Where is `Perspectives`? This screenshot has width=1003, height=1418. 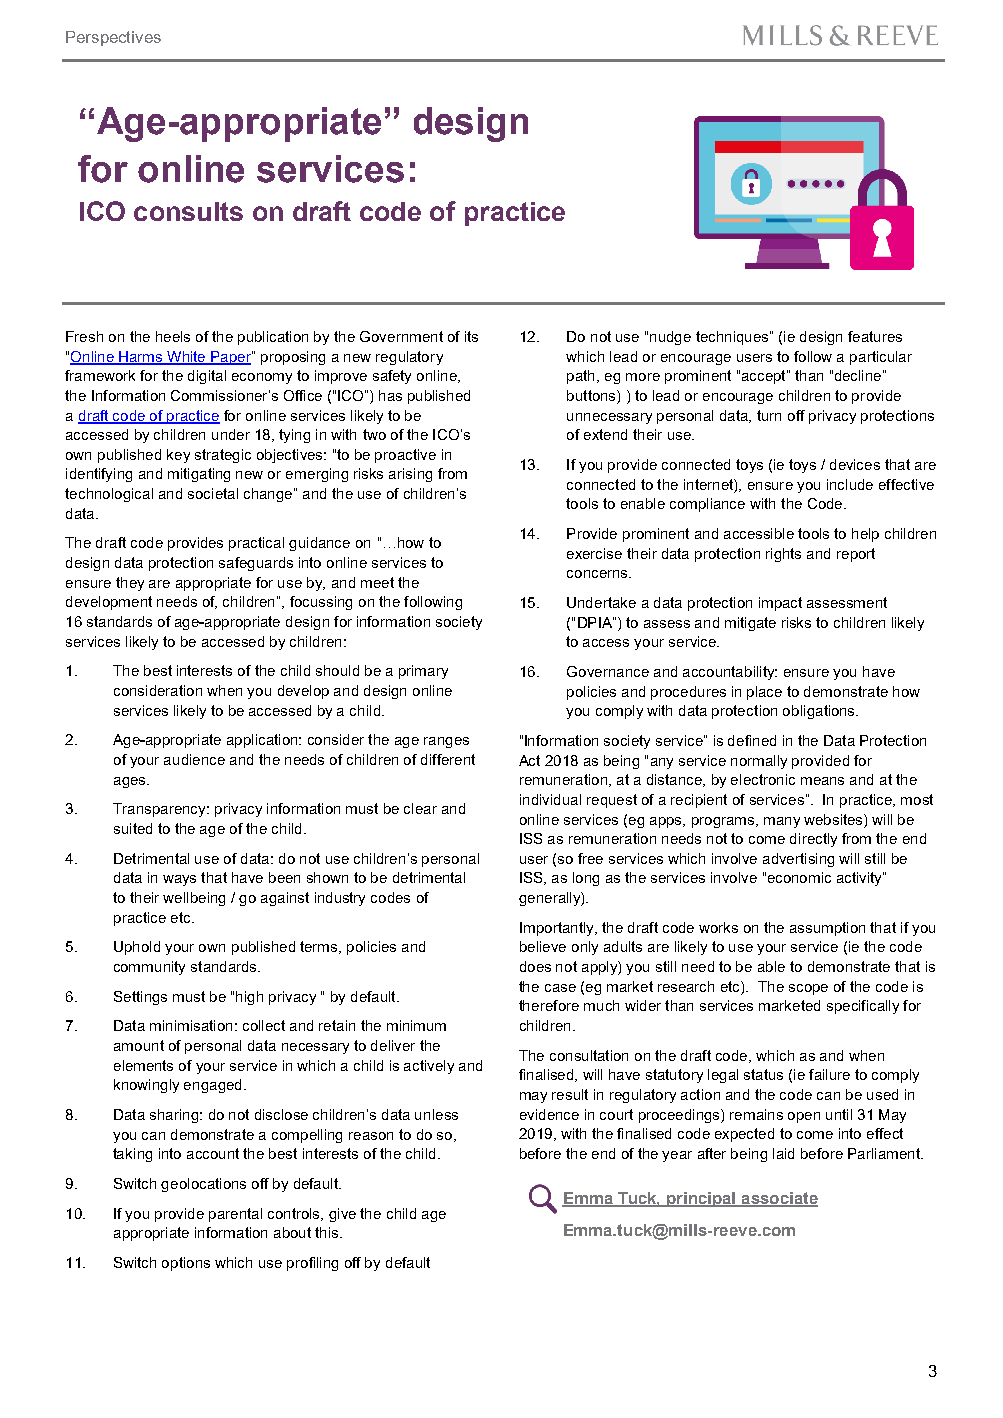
Perspectives is located at coordinates (113, 38).
